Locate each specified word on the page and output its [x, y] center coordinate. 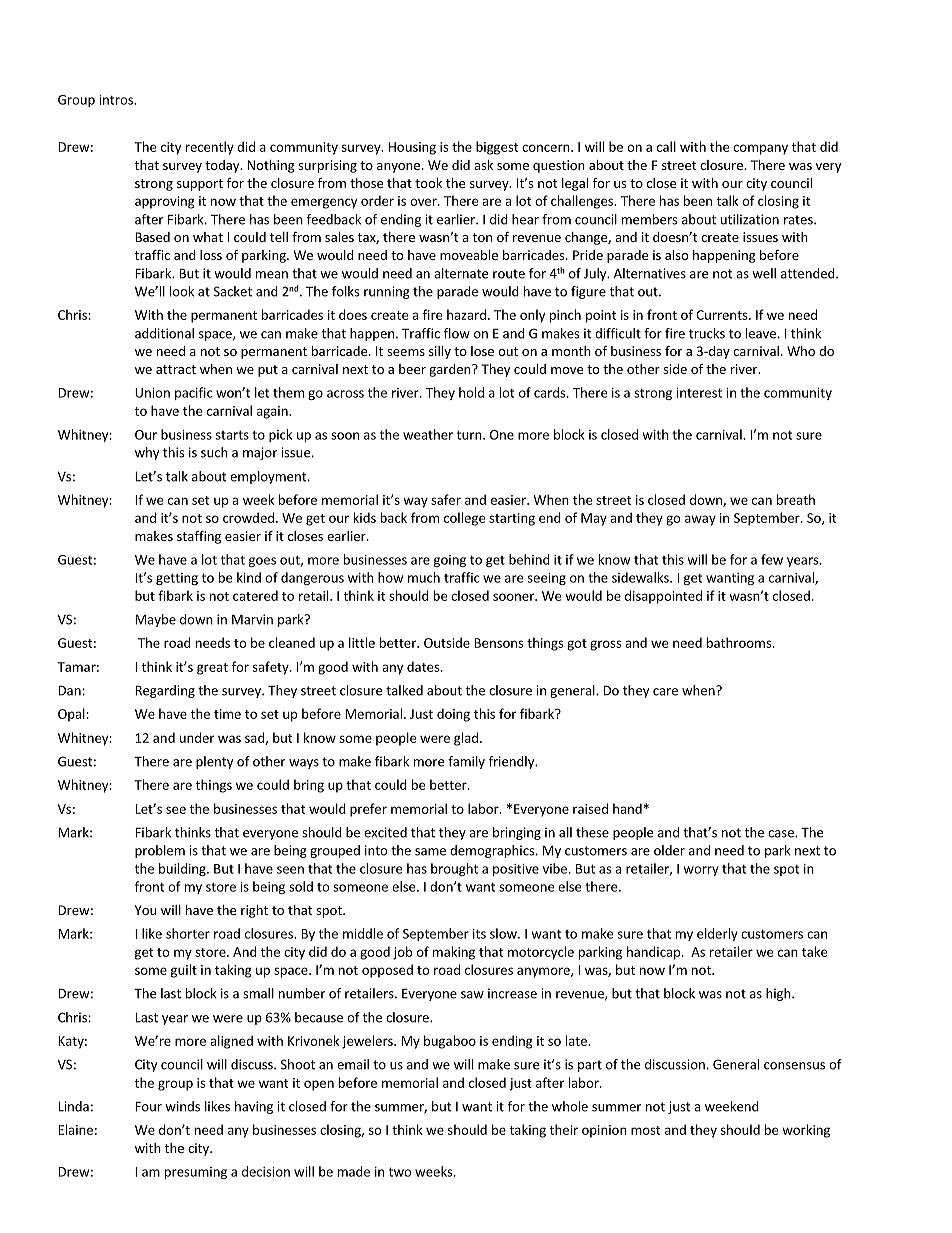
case [782, 834]
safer [446, 499]
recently [210, 148]
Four [148, 1106]
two [400, 1172]
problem [160, 851]
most [645, 1130]
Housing [412, 148]
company [760, 149]
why [147, 453]
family [466, 762]
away [700, 520]
